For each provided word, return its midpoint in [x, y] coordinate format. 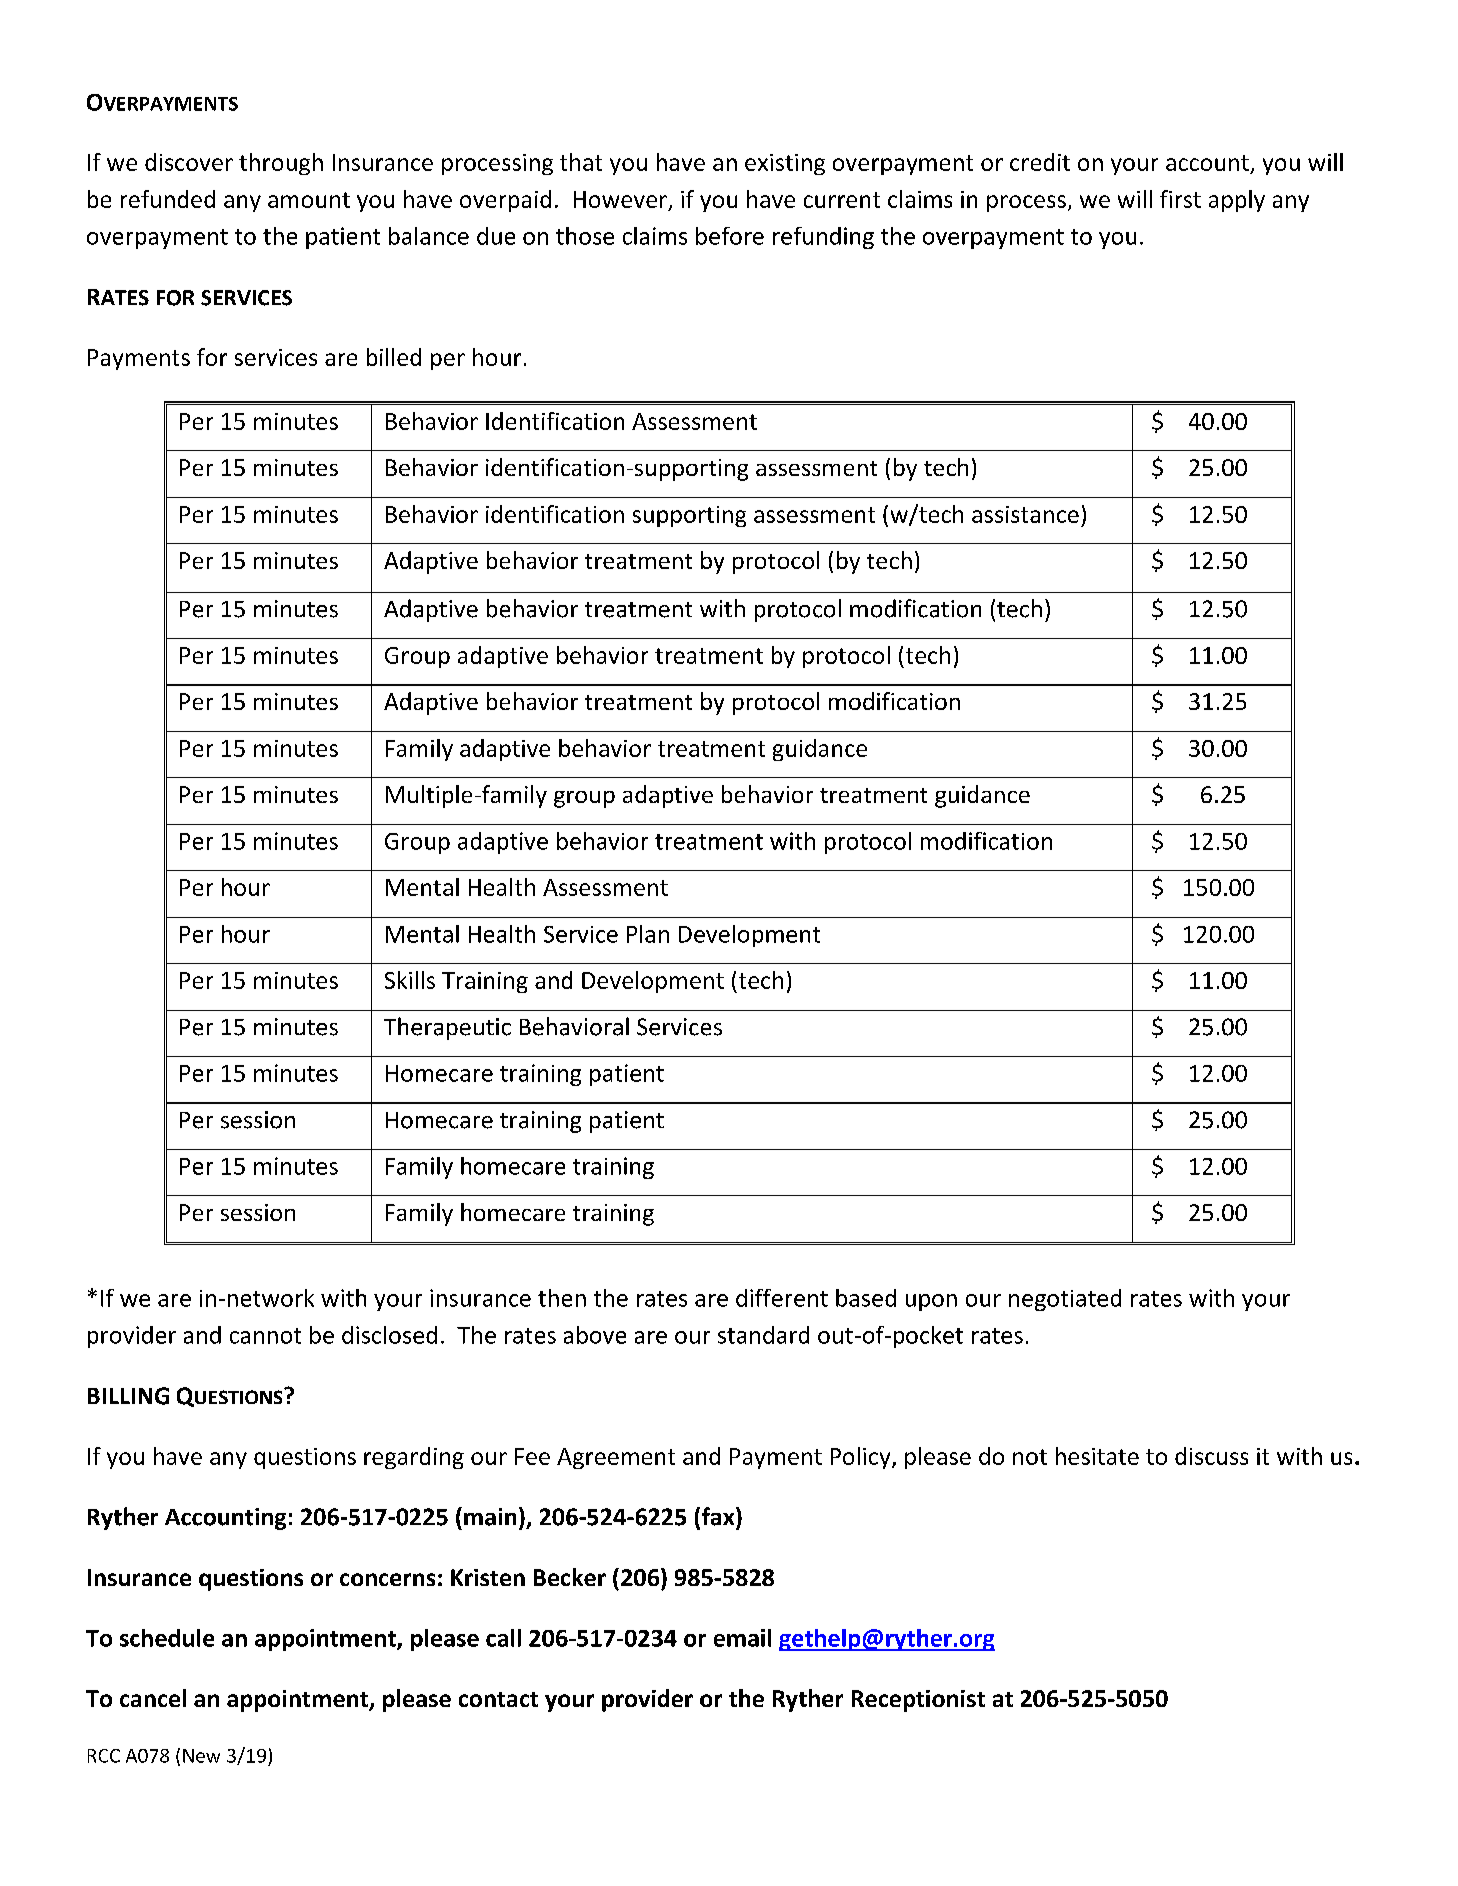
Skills [410, 980]
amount [309, 200]
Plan [648, 934]
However [620, 199]
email [742, 1638]
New [201, 1756]
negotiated [1065, 1300]
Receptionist [918, 1701]
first [1180, 199]
